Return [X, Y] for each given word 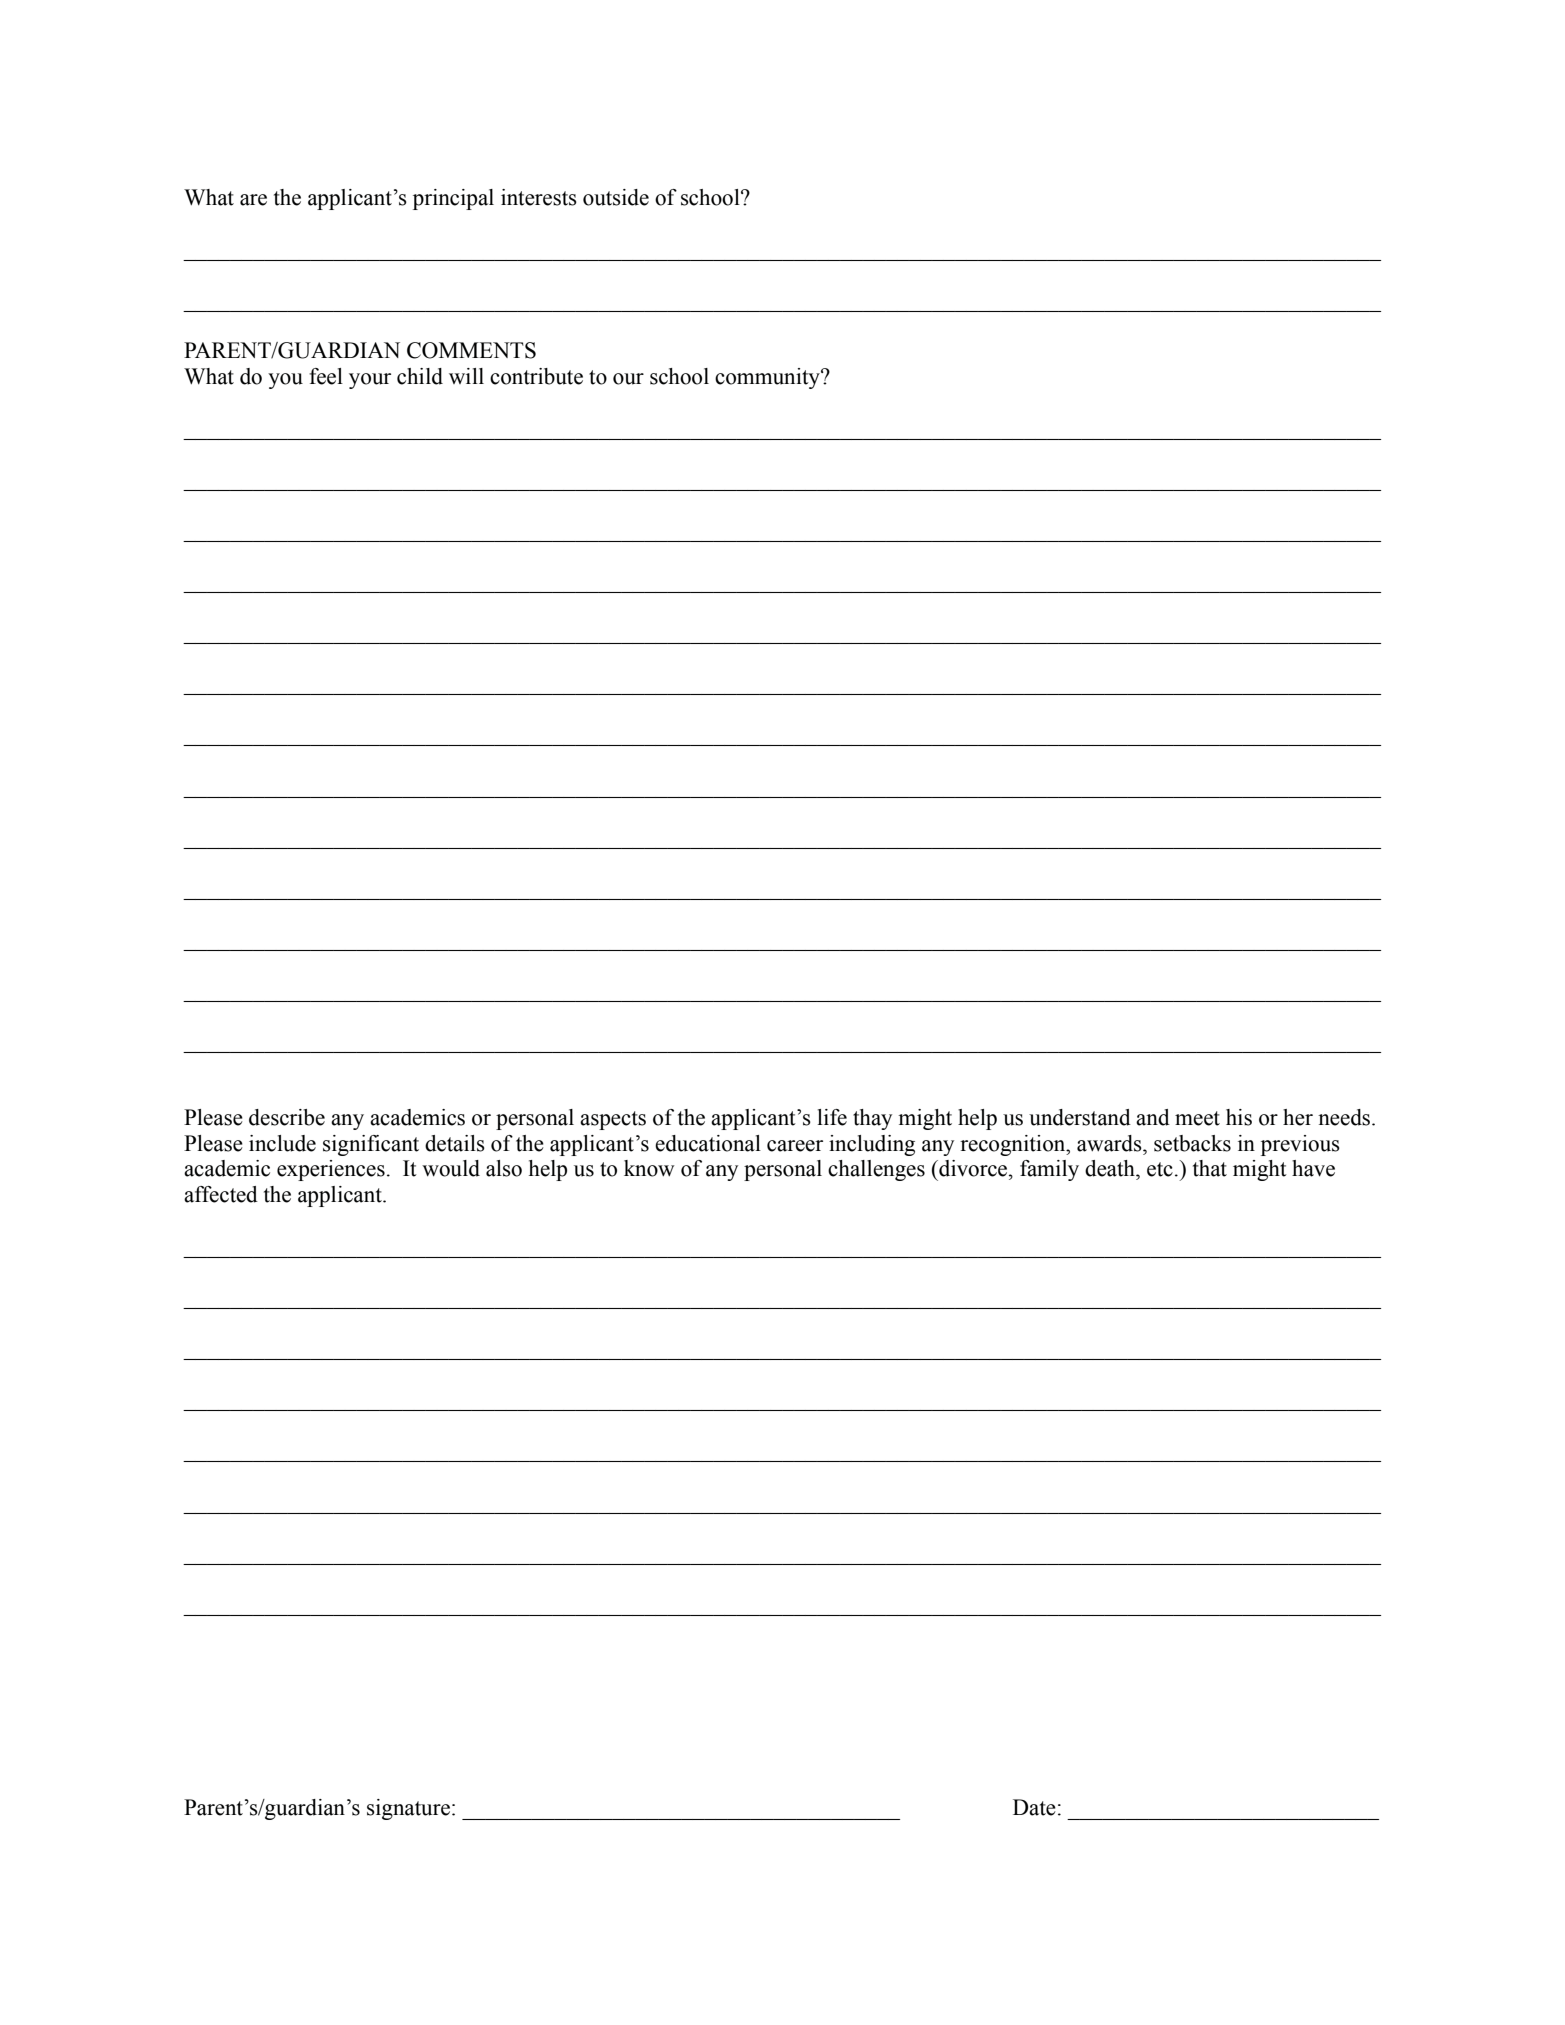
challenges [876, 1170]
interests [539, 197]
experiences [331, 1170]
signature [408, 1809]
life [832, 1117]
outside [616, 197]
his [1239, 1117]
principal [453, 199]
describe [287, 1117]
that [1210, 1168]
